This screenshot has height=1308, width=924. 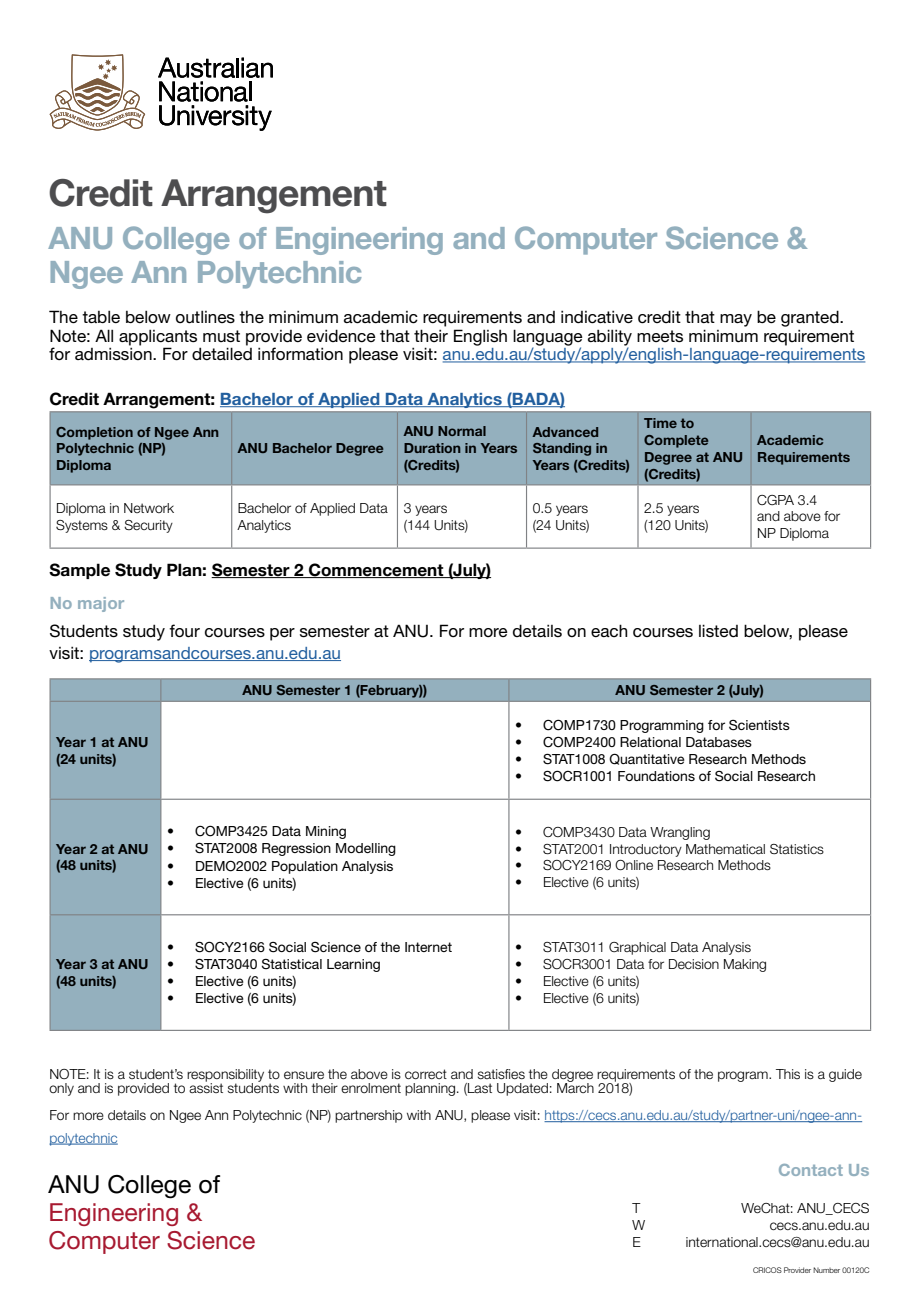 I want to click on Modelling, so click(x=366, y=849).
